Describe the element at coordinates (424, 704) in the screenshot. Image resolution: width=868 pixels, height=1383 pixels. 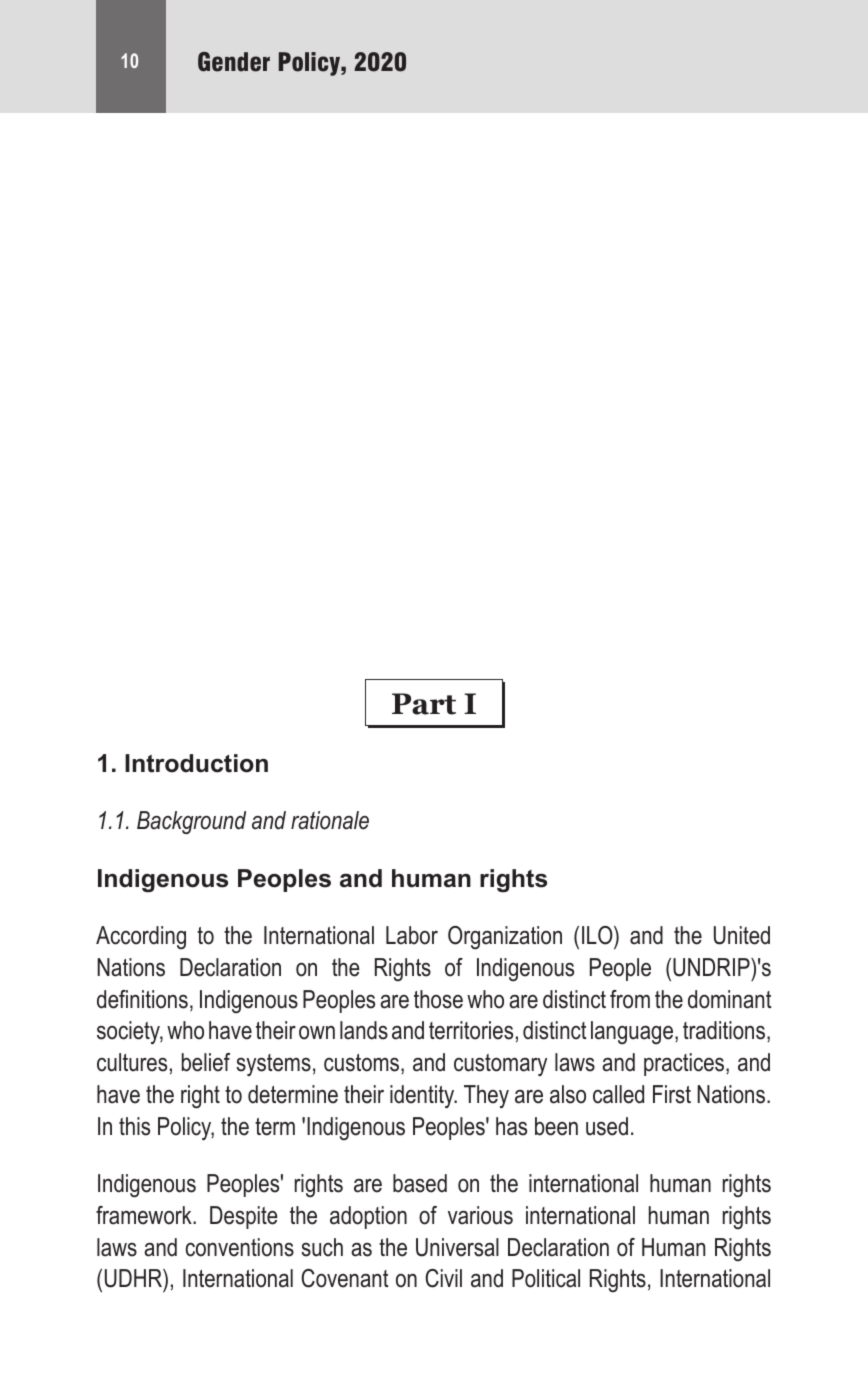
I see `Part` at that location.
